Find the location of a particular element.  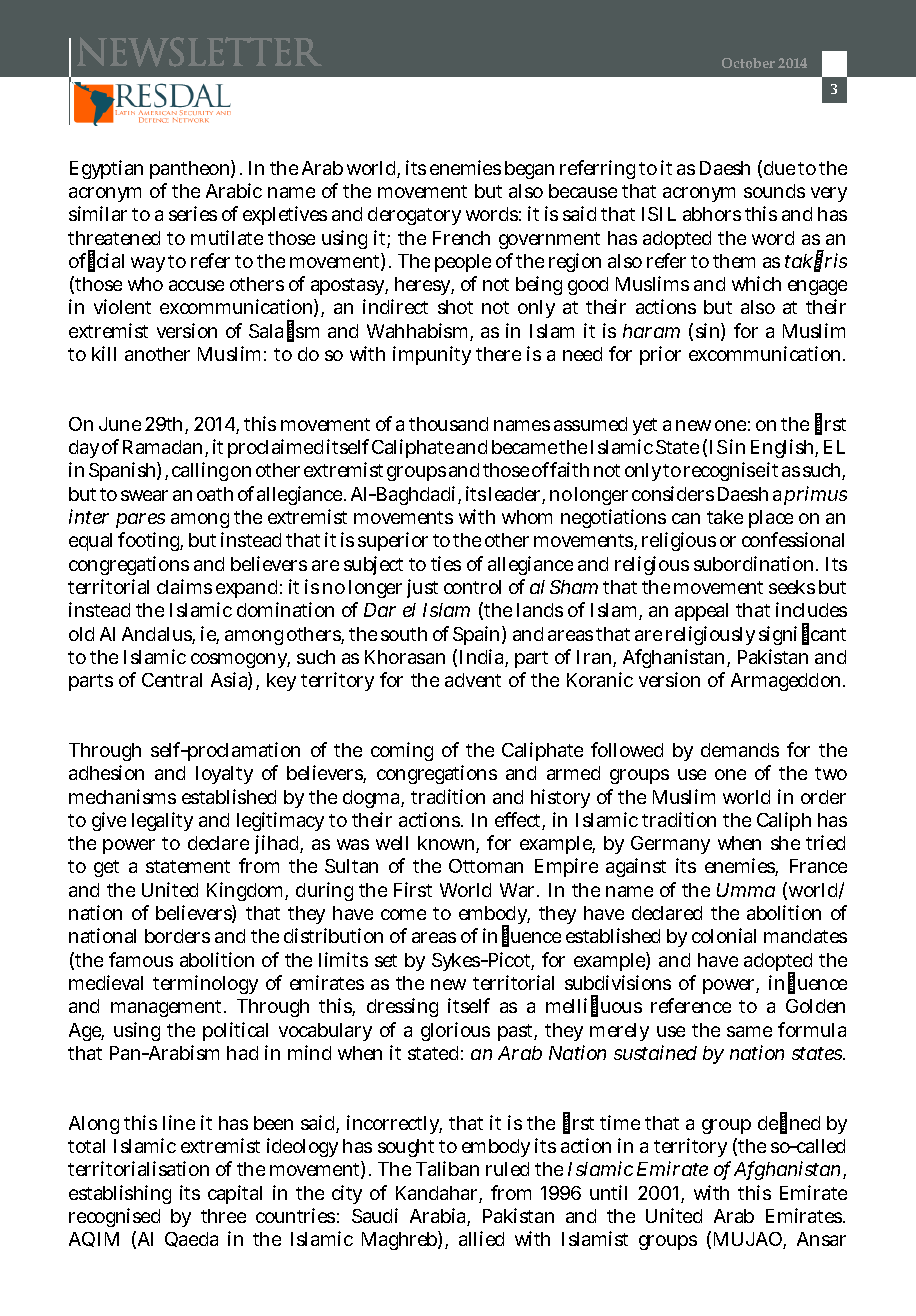

India is located at coordinates (484, 658).
